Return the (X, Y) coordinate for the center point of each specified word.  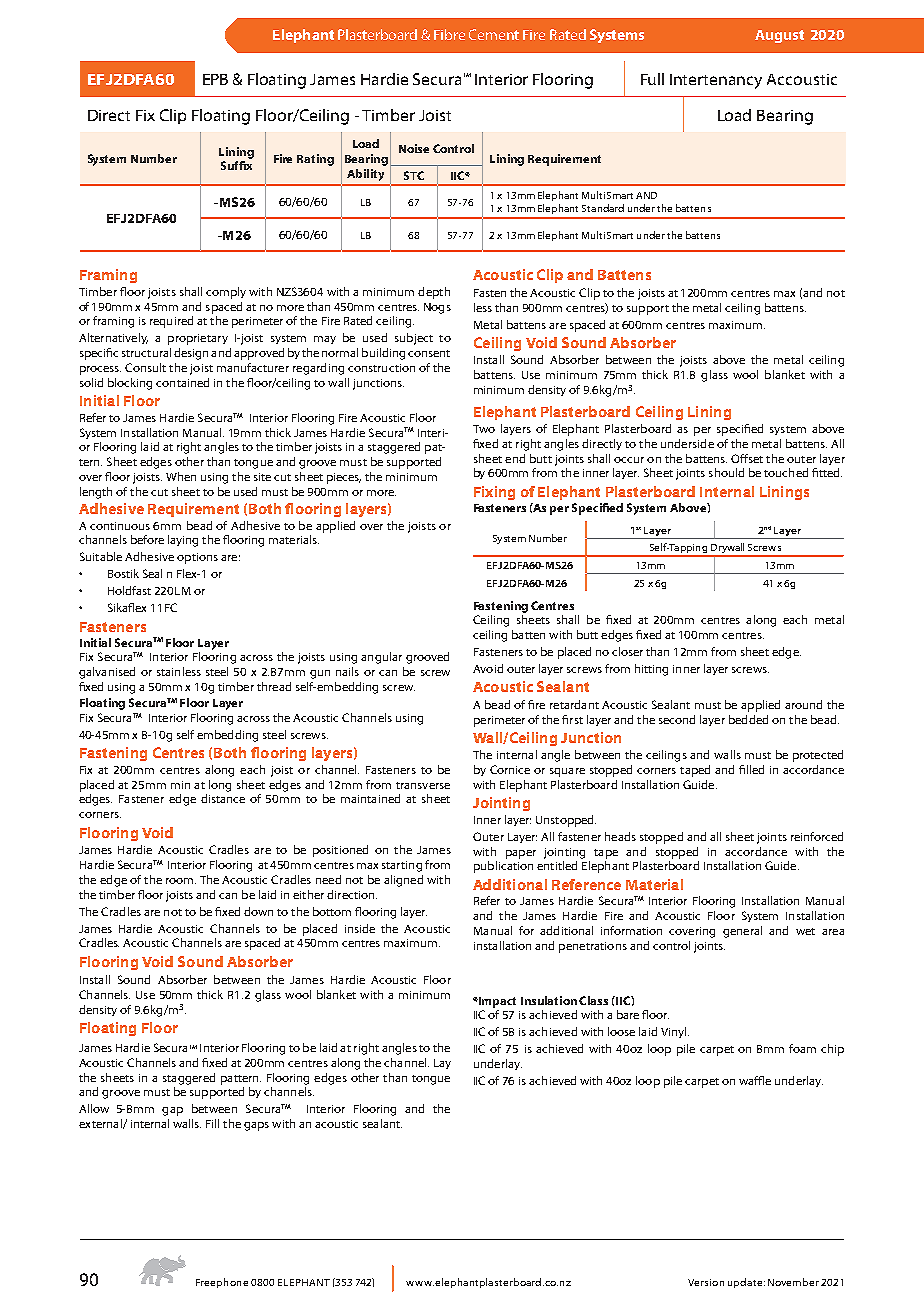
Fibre (449, 34)
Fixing (494, 493)
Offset (747, 458)
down (258, 911)
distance (223, 798)
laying (183, 541)
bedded (748, 719)
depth (434, 293)
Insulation (549, 1000)
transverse (423, 785)
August (779, 36)
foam (802, 1048)
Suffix (236, 165)
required (171, 322)
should (726, 472)
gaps (256, 1126)
